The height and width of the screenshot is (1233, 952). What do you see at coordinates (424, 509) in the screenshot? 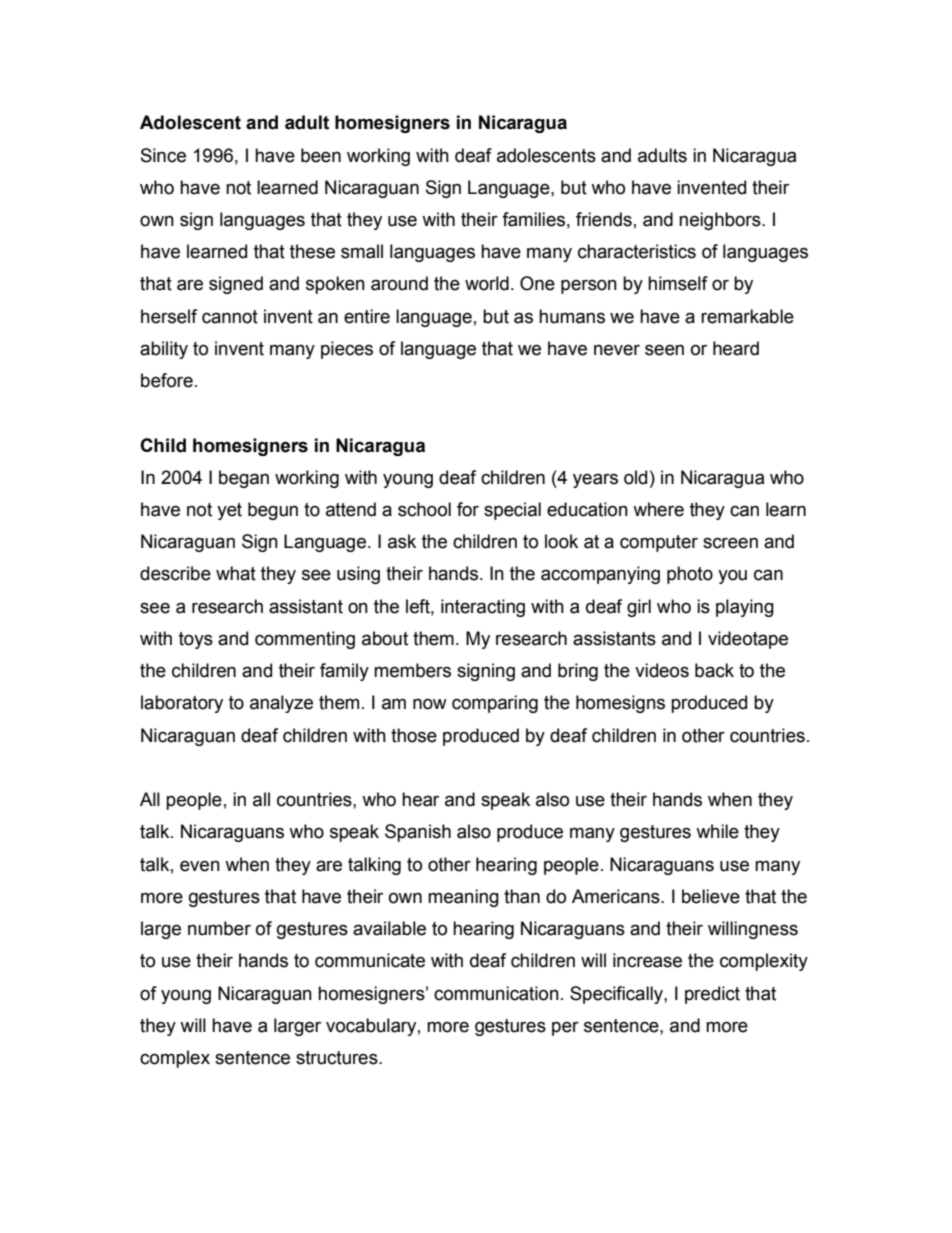
I see `school` at bounding box center [424, 509].
